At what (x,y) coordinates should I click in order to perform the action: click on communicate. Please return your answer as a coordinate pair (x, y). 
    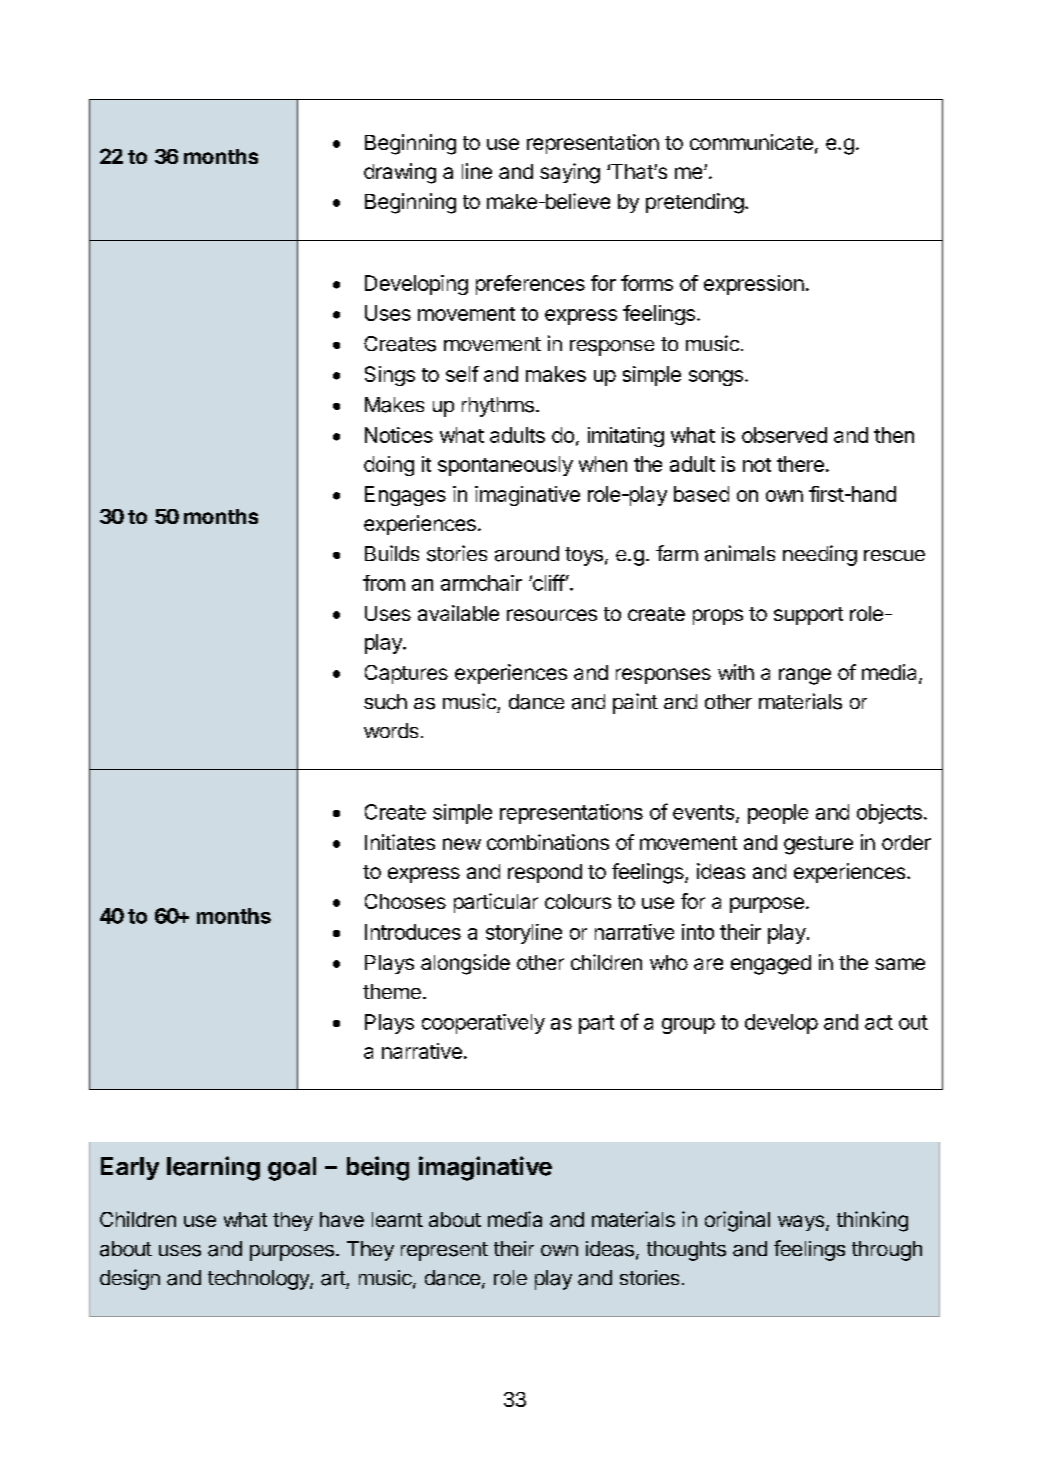
    Looking at the image, I should click on (751, 142).
